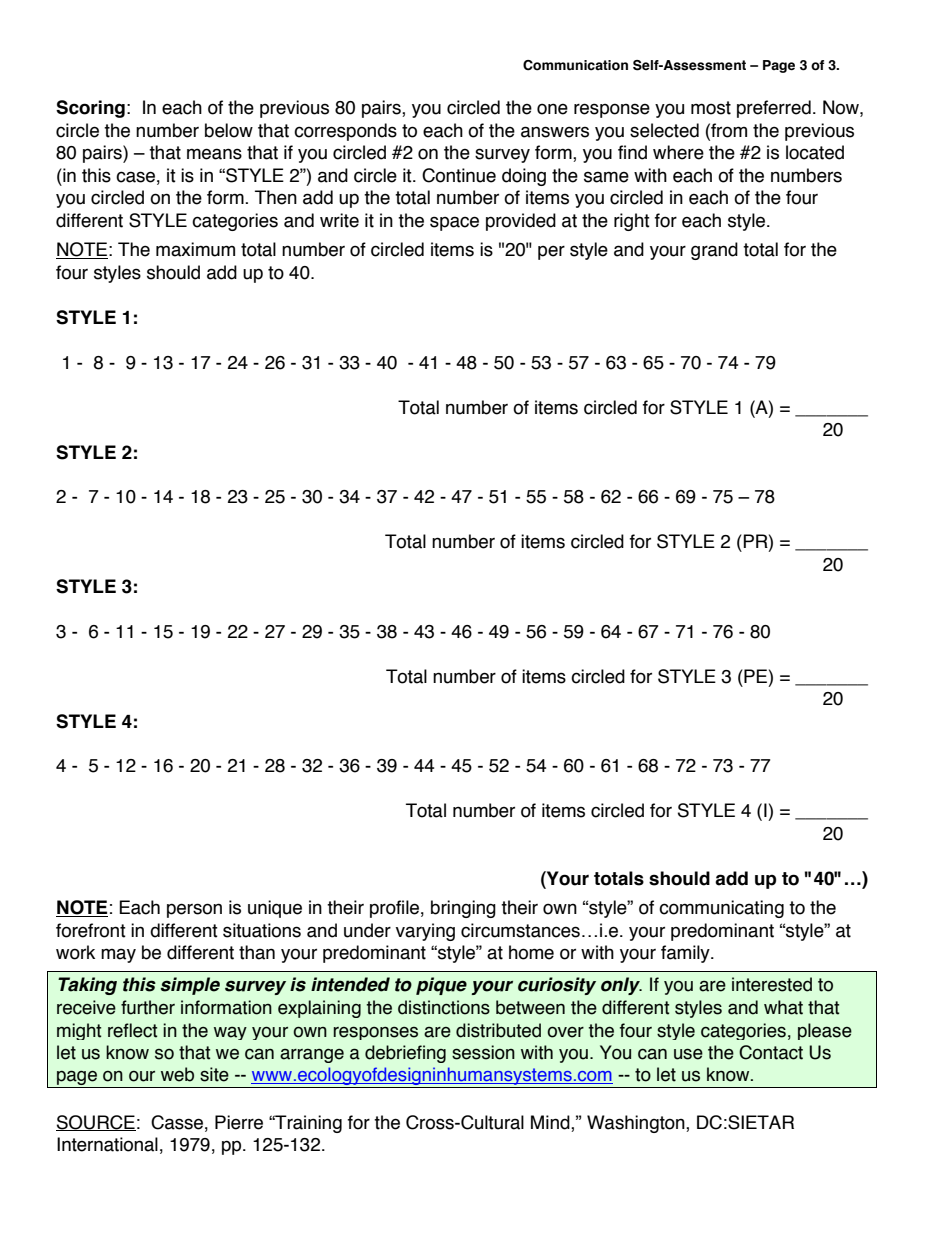  What do you see at coordinates (177, 1074) in the screenshot?
I see `web` at bounding box center [177, 1074].
